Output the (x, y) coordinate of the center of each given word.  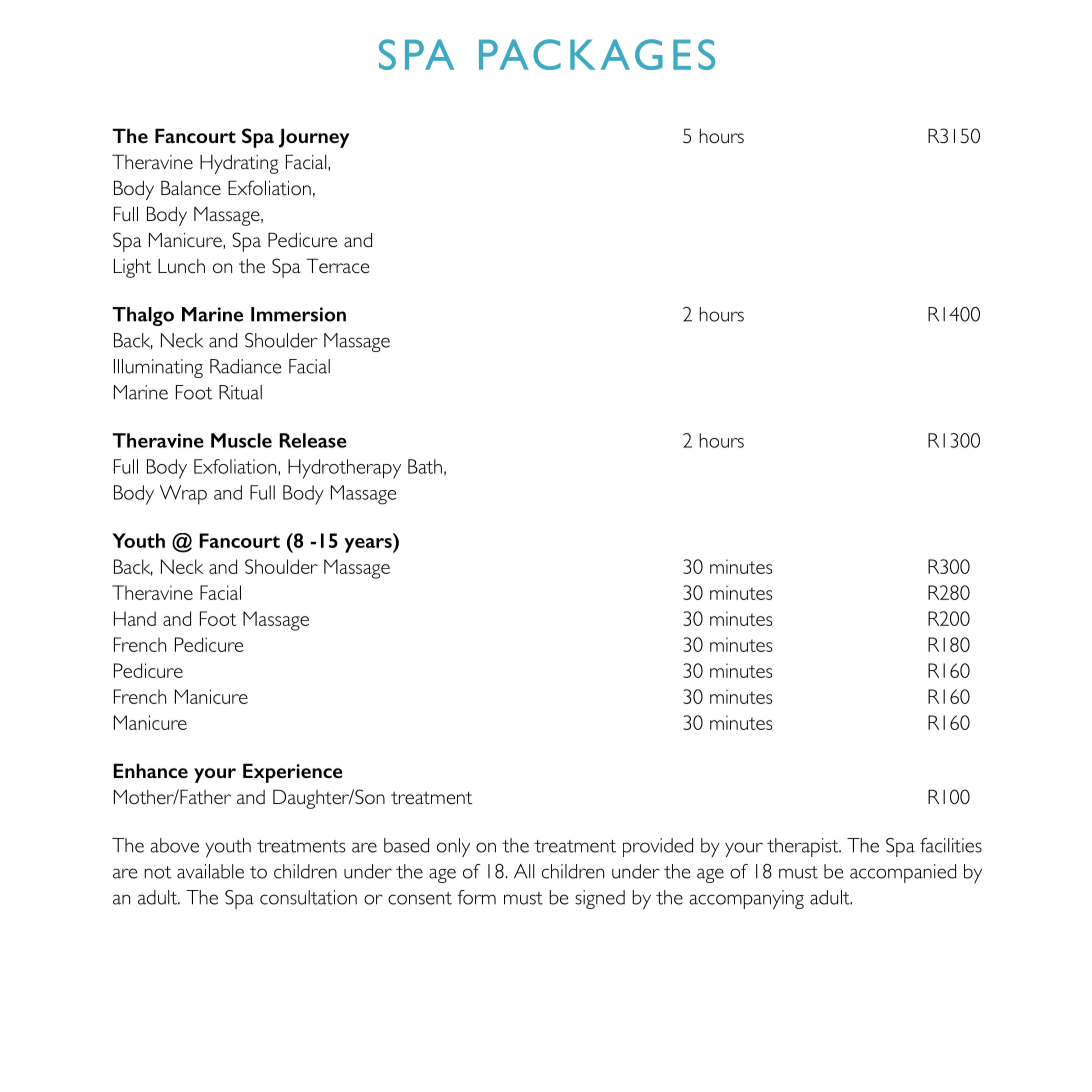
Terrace (338, 266)
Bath (425, 466)
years (369, 545)
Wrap (183, 495)
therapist (804, 847)
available (210, 871)
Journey (314, 138)
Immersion (298, 314)
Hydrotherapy (344, 469)
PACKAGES (597, 54)
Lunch (181, 266)
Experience (293, 773)
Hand (135, 618)
